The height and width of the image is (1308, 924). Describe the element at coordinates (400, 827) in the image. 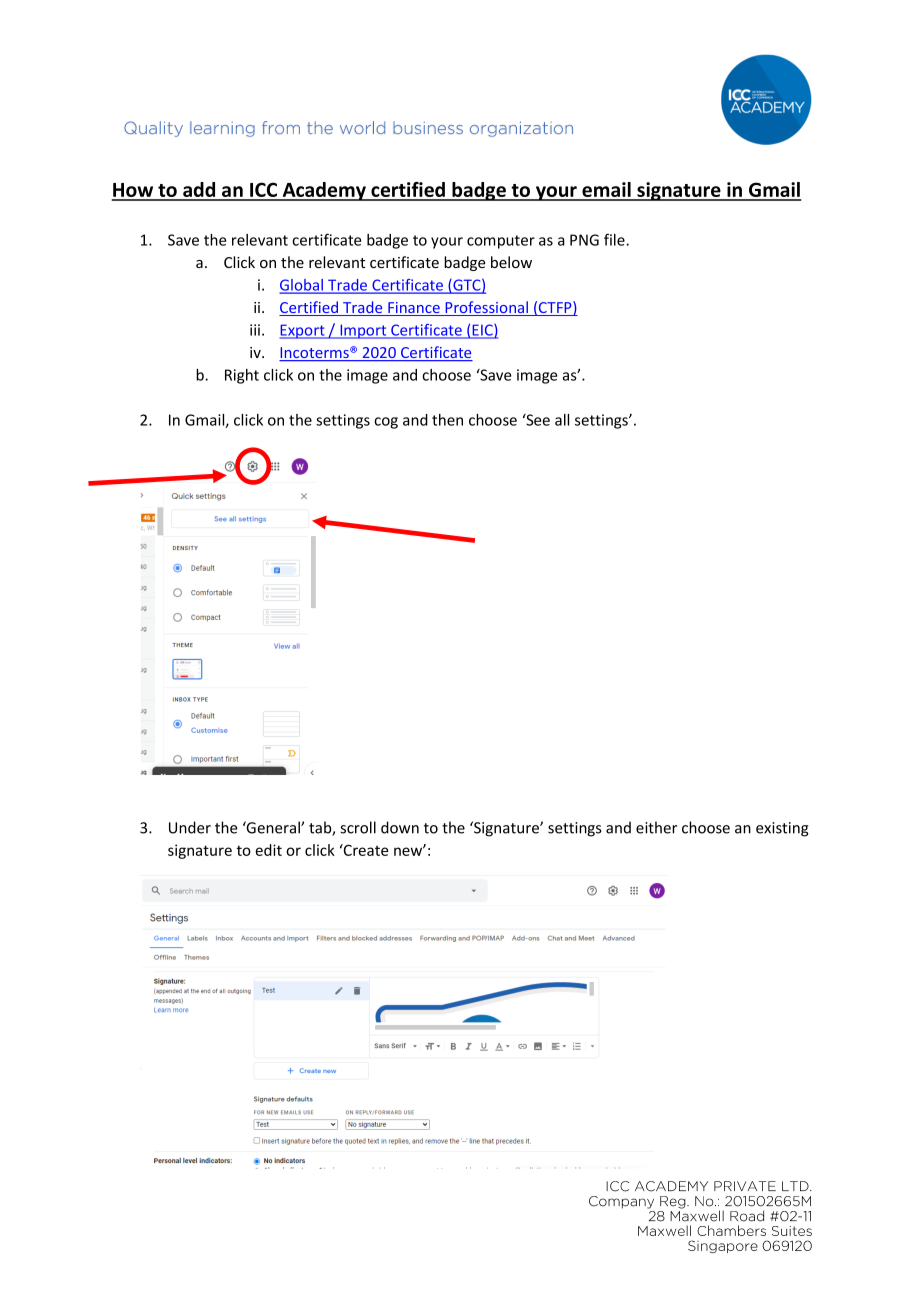

I see `down` at that location.
